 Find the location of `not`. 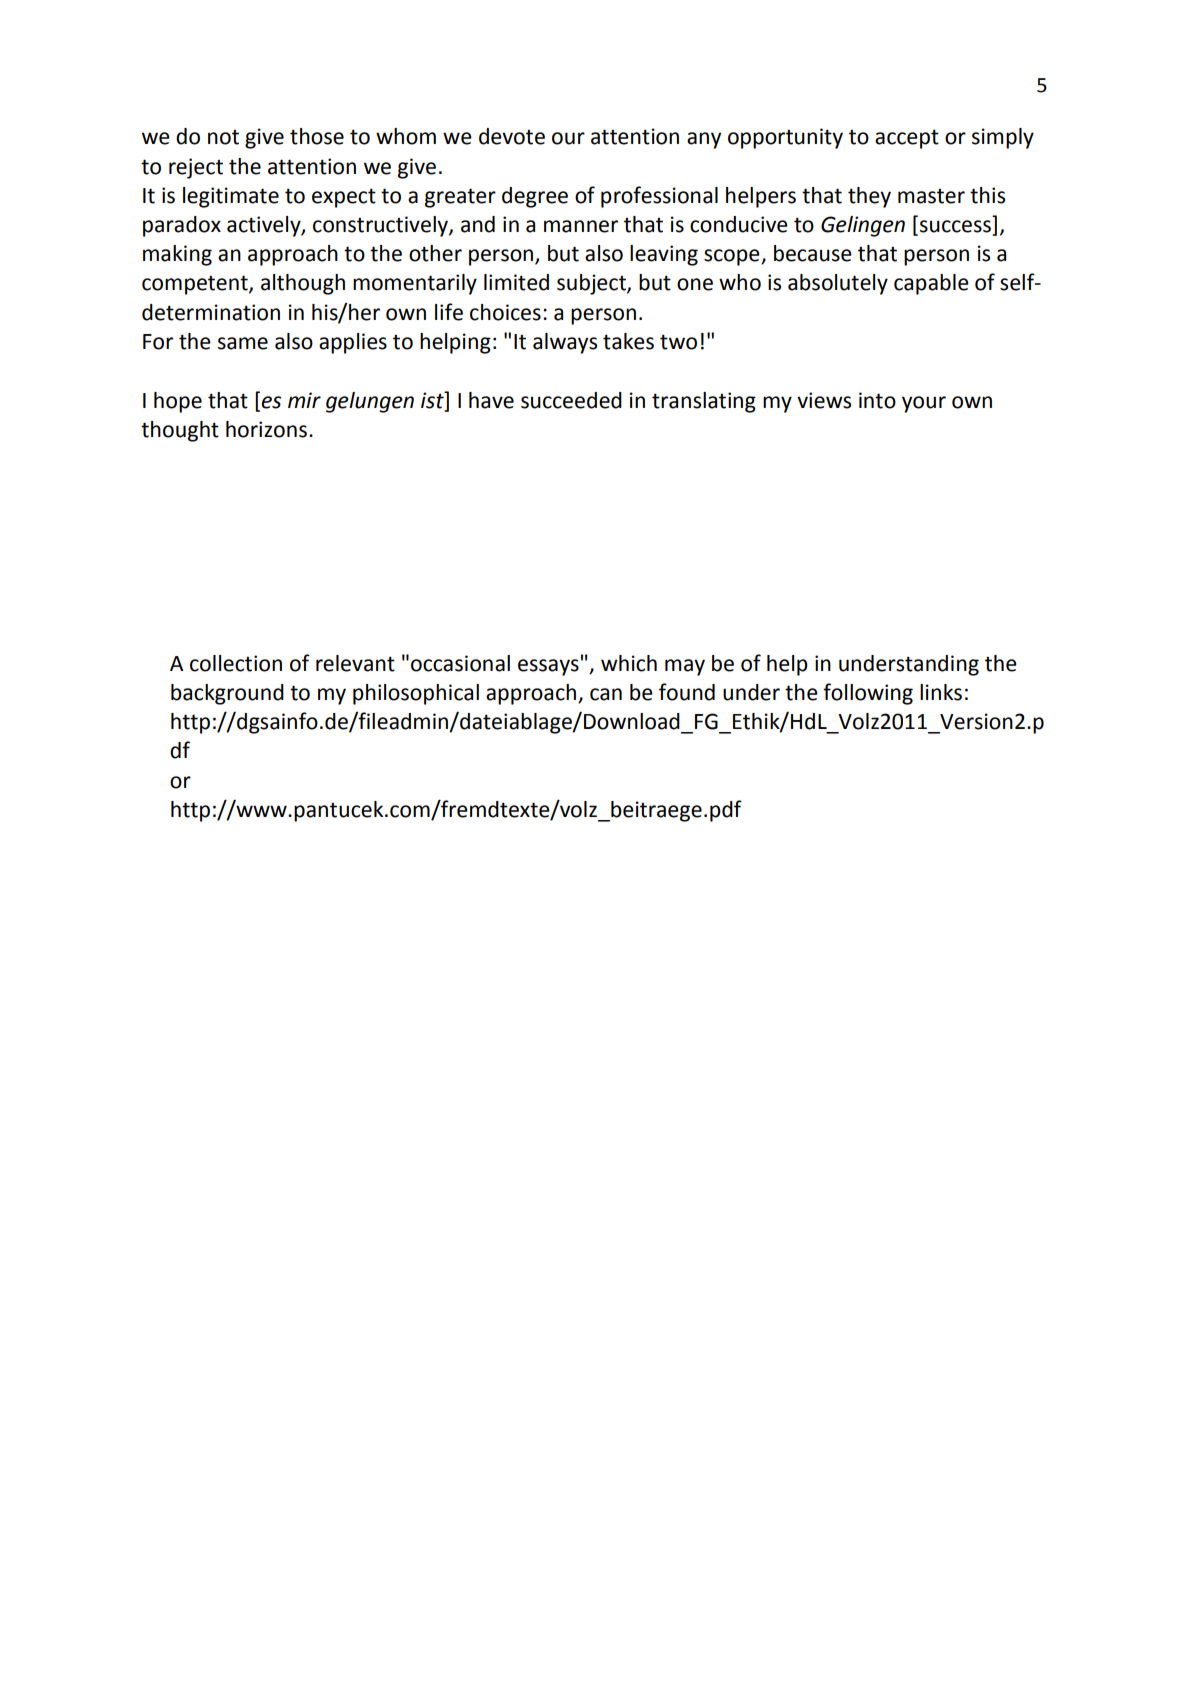

not is located at coordinates (223, 137).
